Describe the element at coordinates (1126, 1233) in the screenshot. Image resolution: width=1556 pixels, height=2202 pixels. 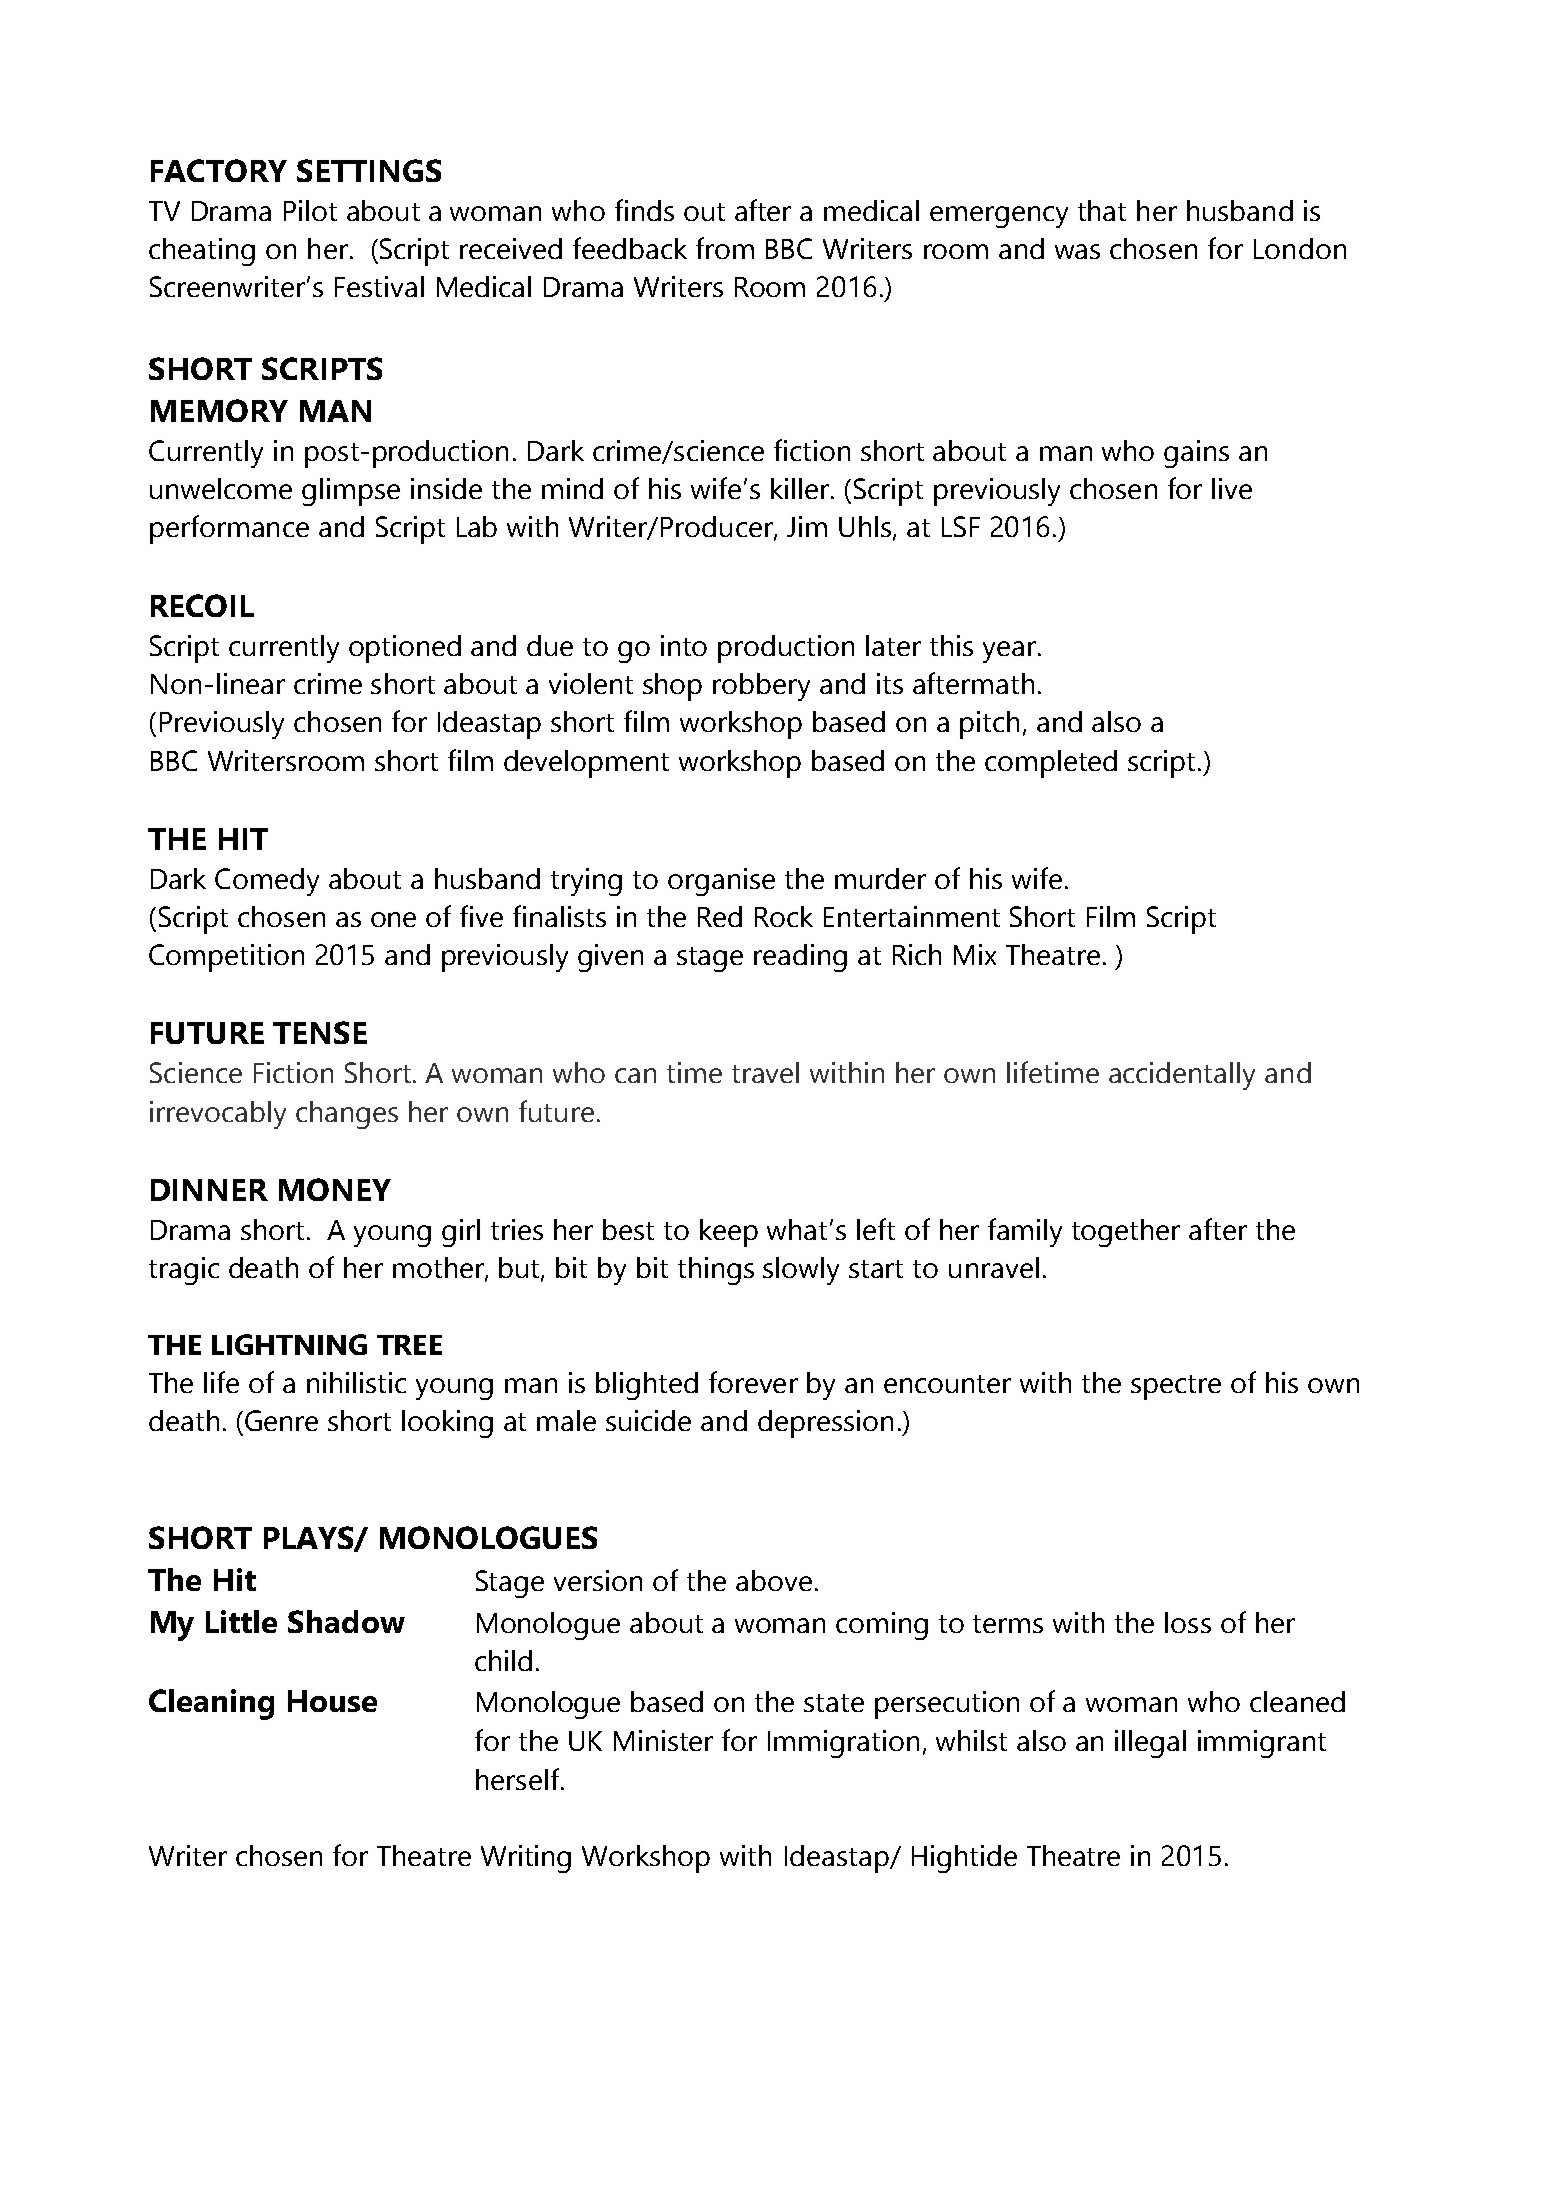
I see `together` at that location.
